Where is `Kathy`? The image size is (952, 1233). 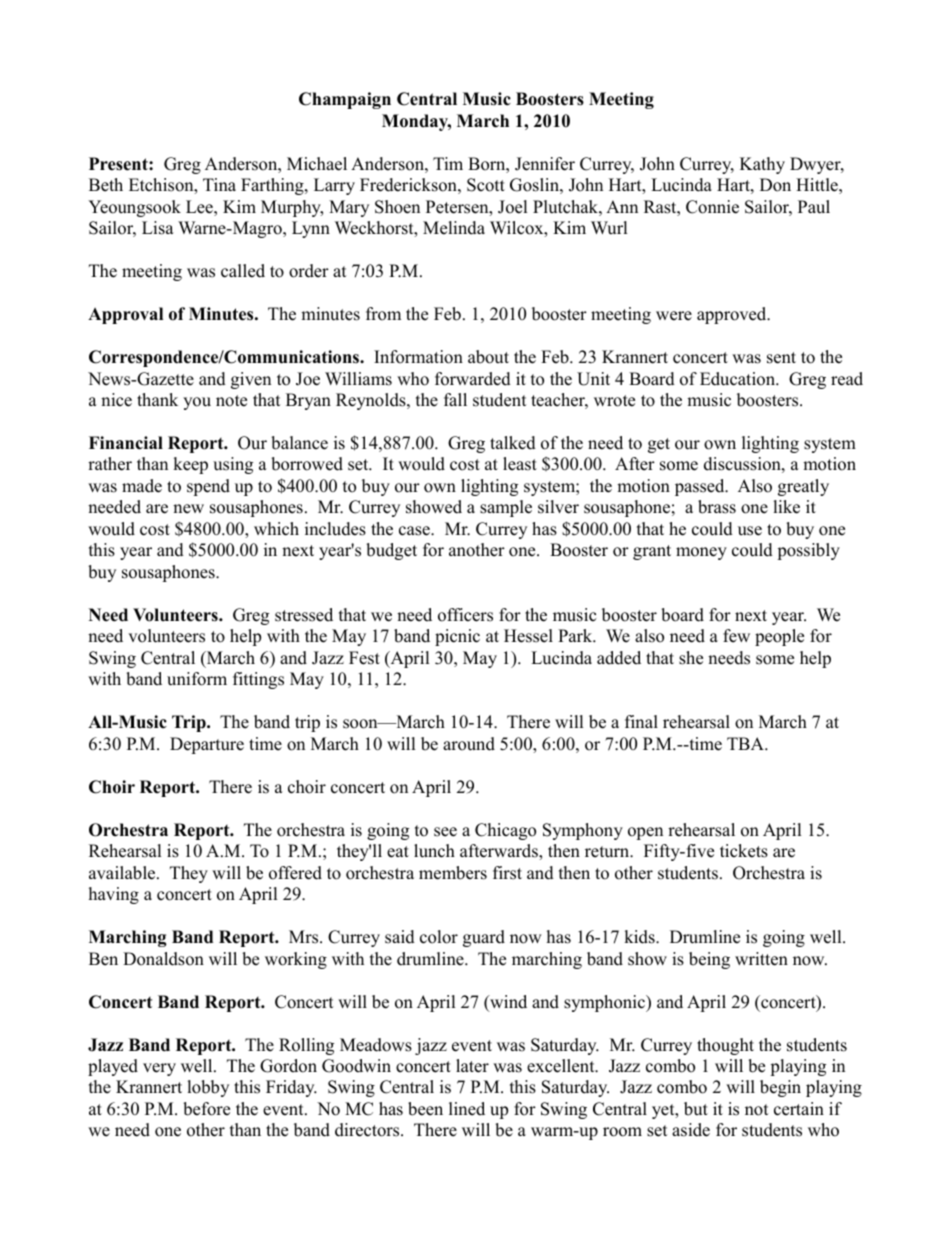
Kathy is located at coordinates (762, 165).
